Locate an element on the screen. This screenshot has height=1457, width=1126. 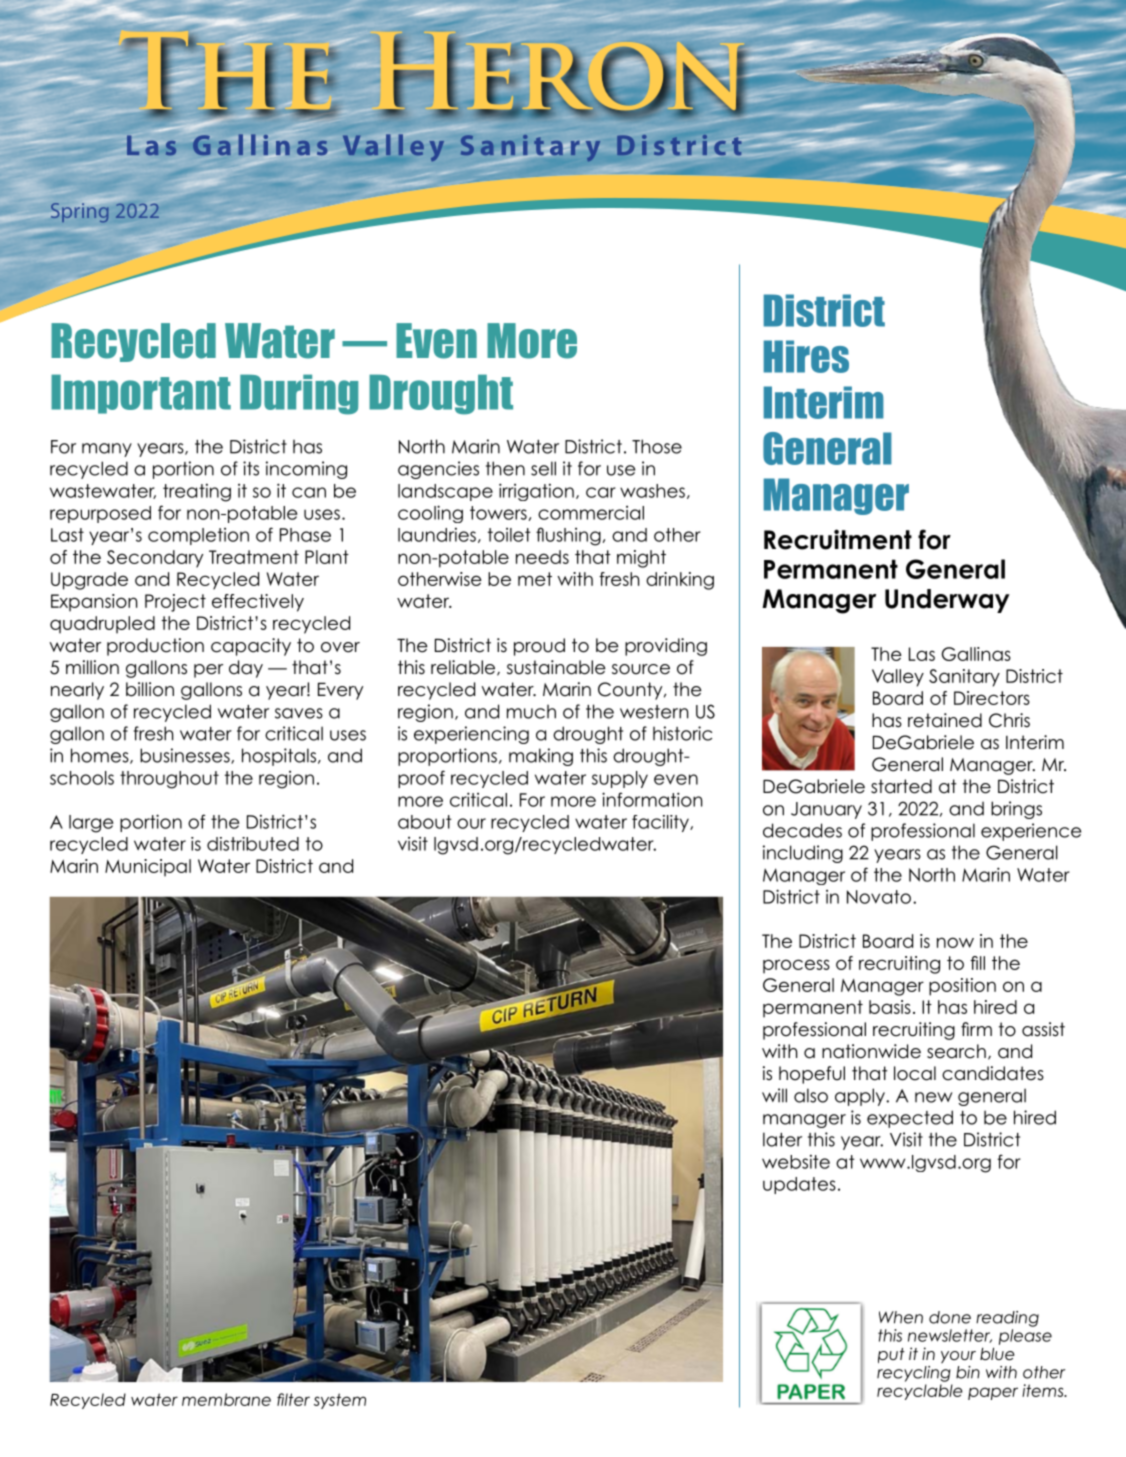
Spring is located at coordinates (80, 211).
